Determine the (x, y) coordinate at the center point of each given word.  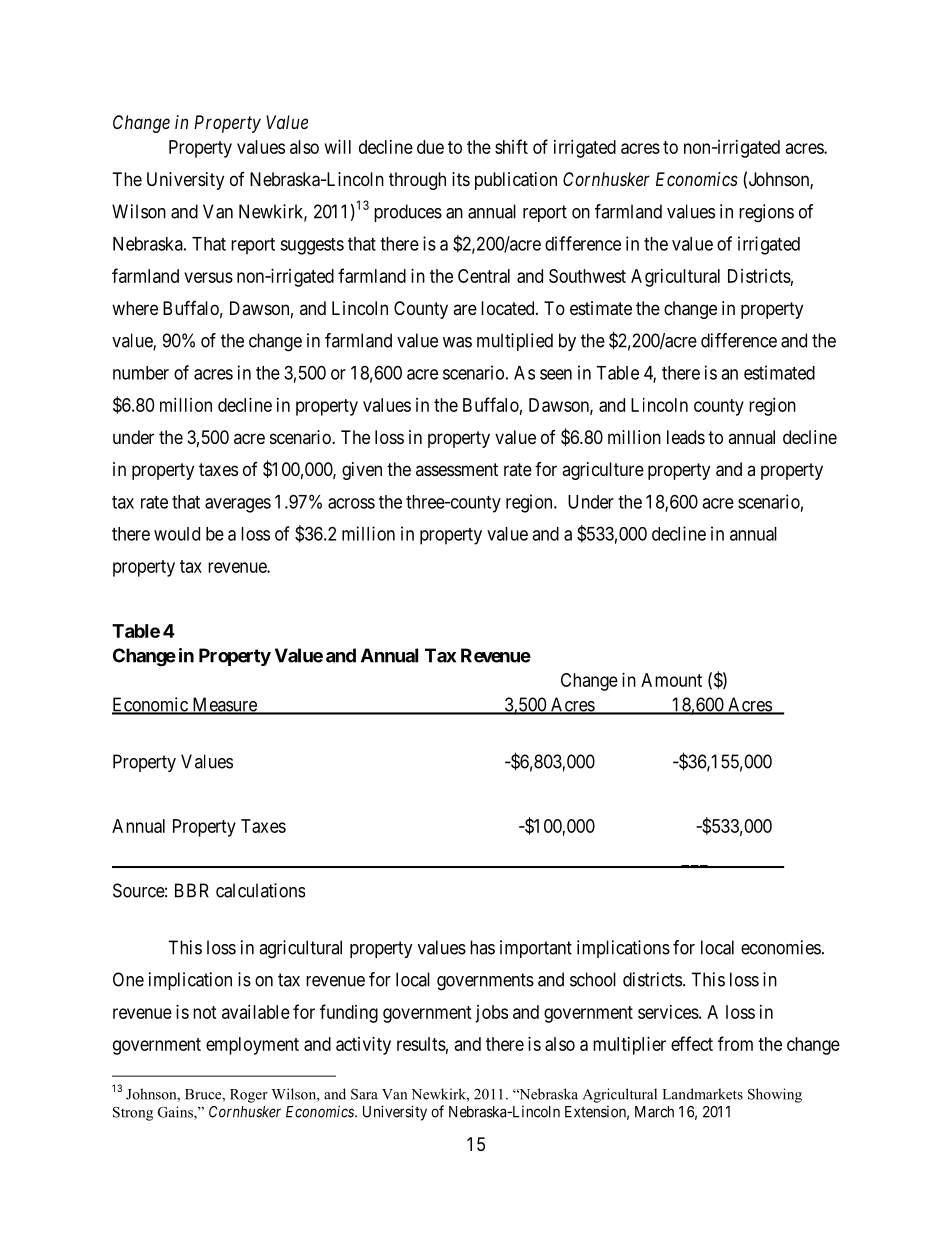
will (338, 147)
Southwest (587, 276)
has (482, 947)
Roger (249, 1096)
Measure (224, 705)
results (421, 1044)
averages (238, 505)
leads (686, 437)
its (461, 179)
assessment (457, 469)
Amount (671, 680)
